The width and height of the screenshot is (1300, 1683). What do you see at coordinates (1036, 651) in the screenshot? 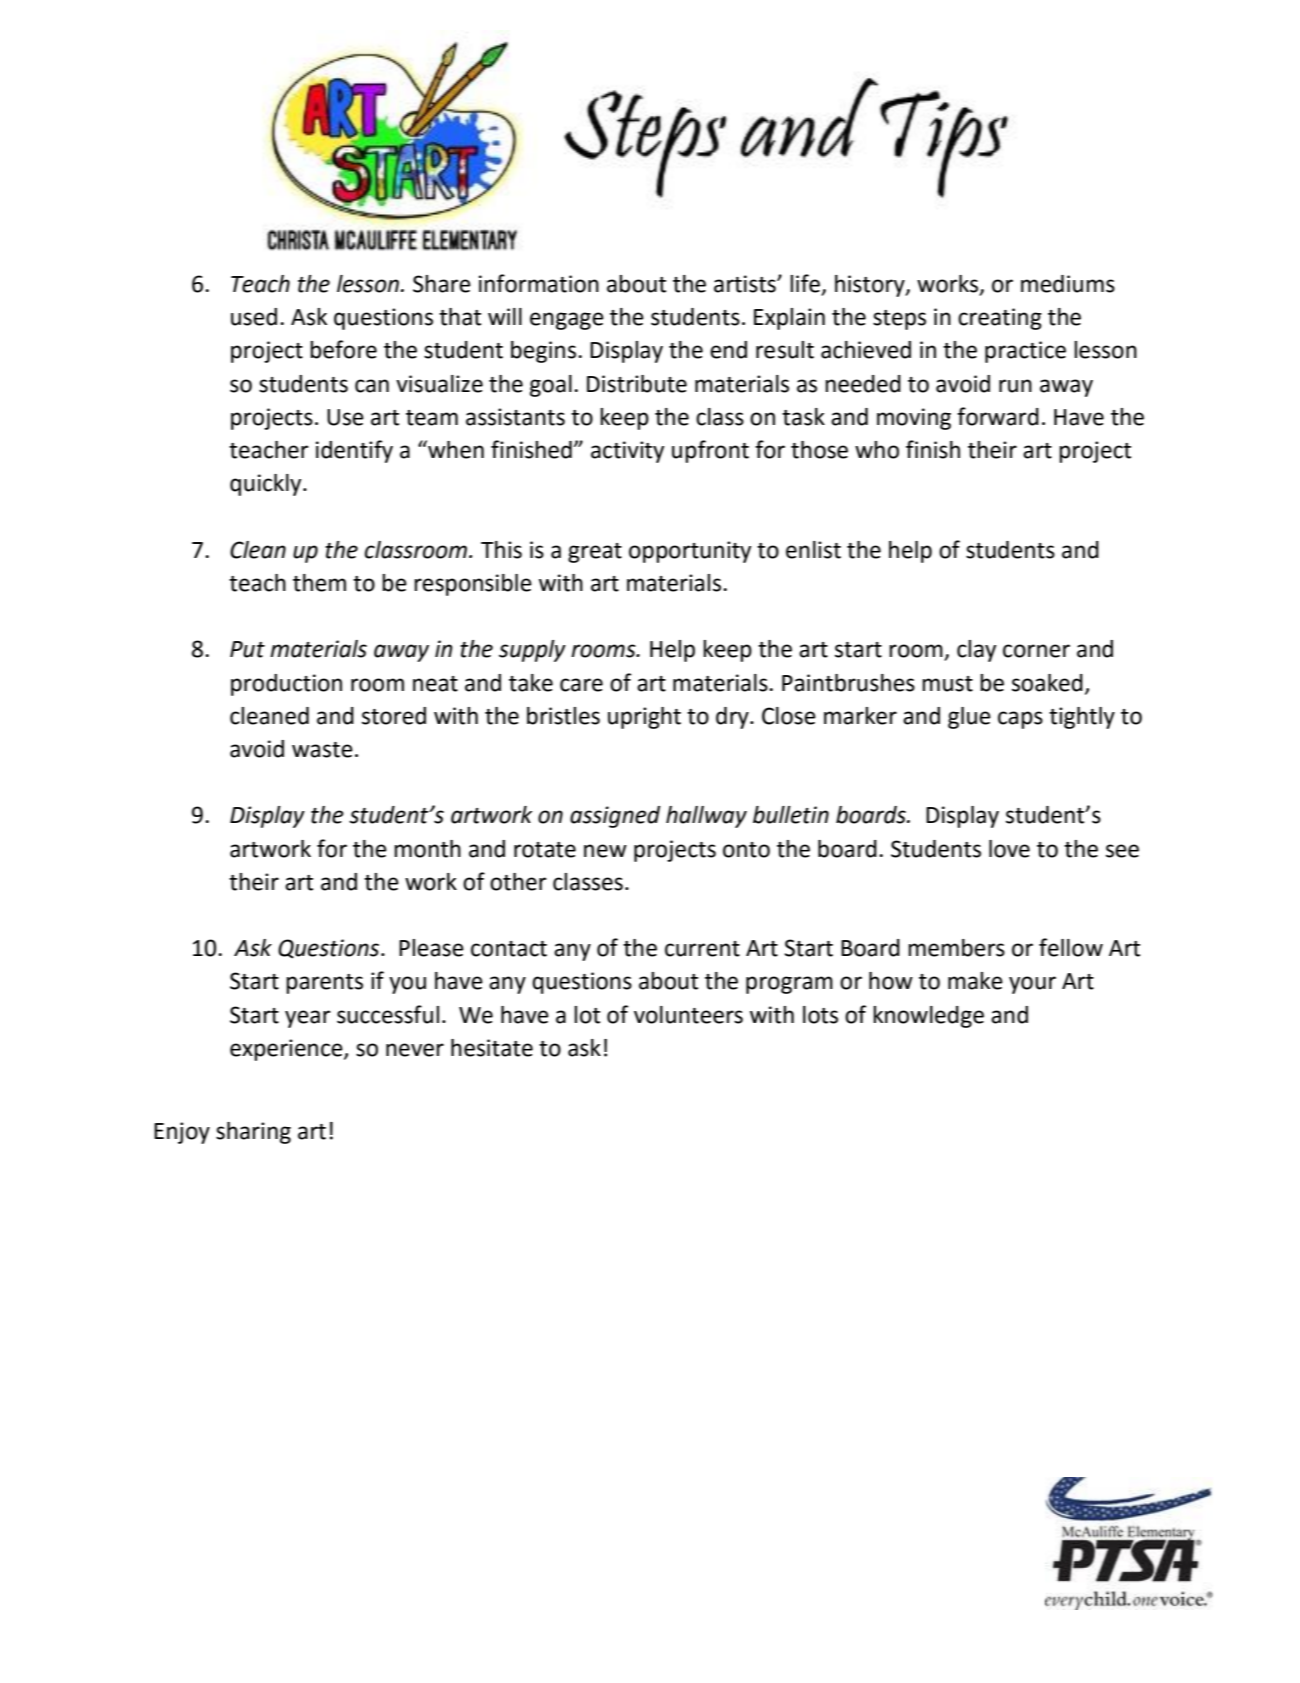
I see `corner` at bounding box center [1036, 651].
